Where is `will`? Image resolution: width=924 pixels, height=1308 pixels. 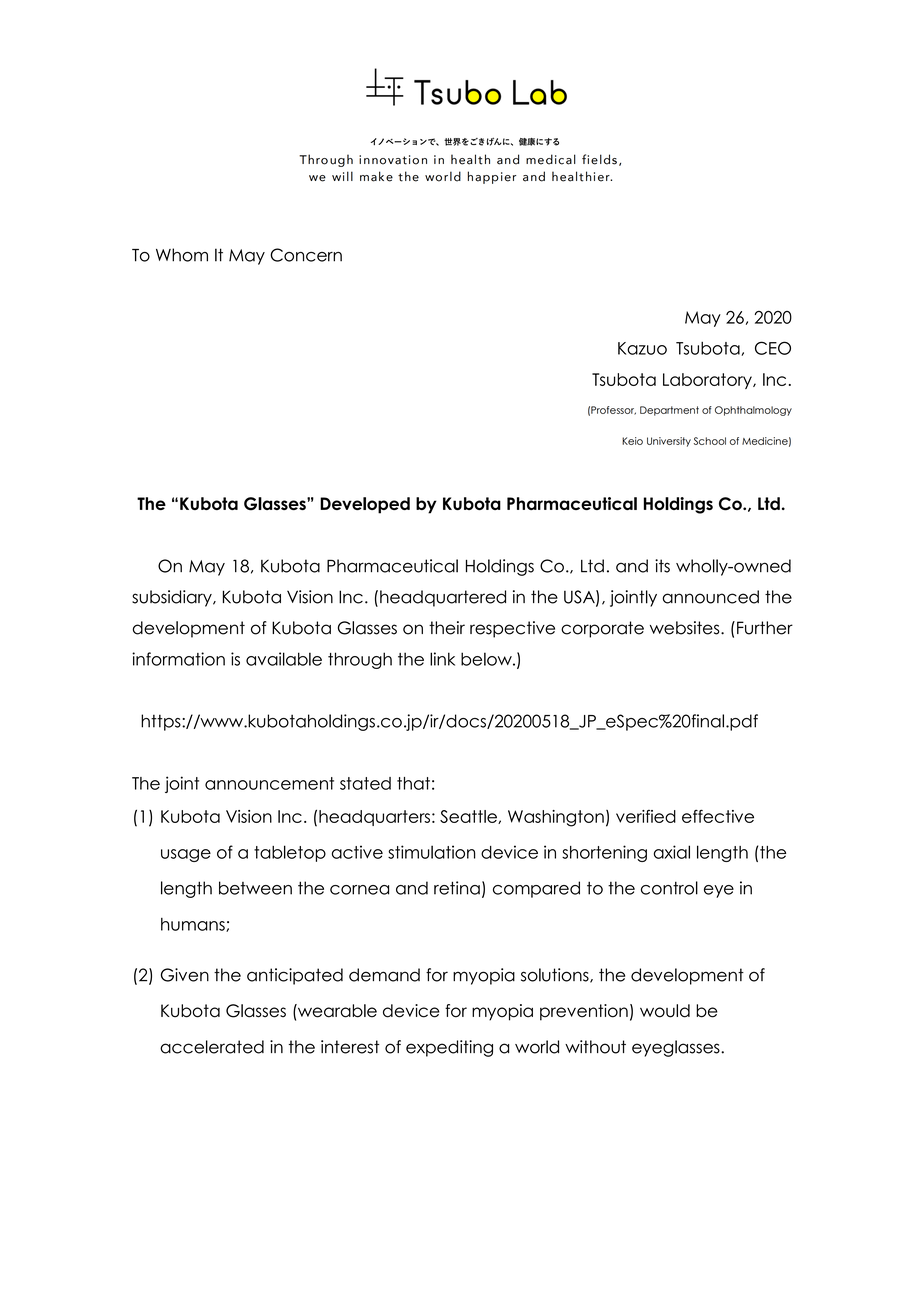 will is located at coordinates (342, 176).
